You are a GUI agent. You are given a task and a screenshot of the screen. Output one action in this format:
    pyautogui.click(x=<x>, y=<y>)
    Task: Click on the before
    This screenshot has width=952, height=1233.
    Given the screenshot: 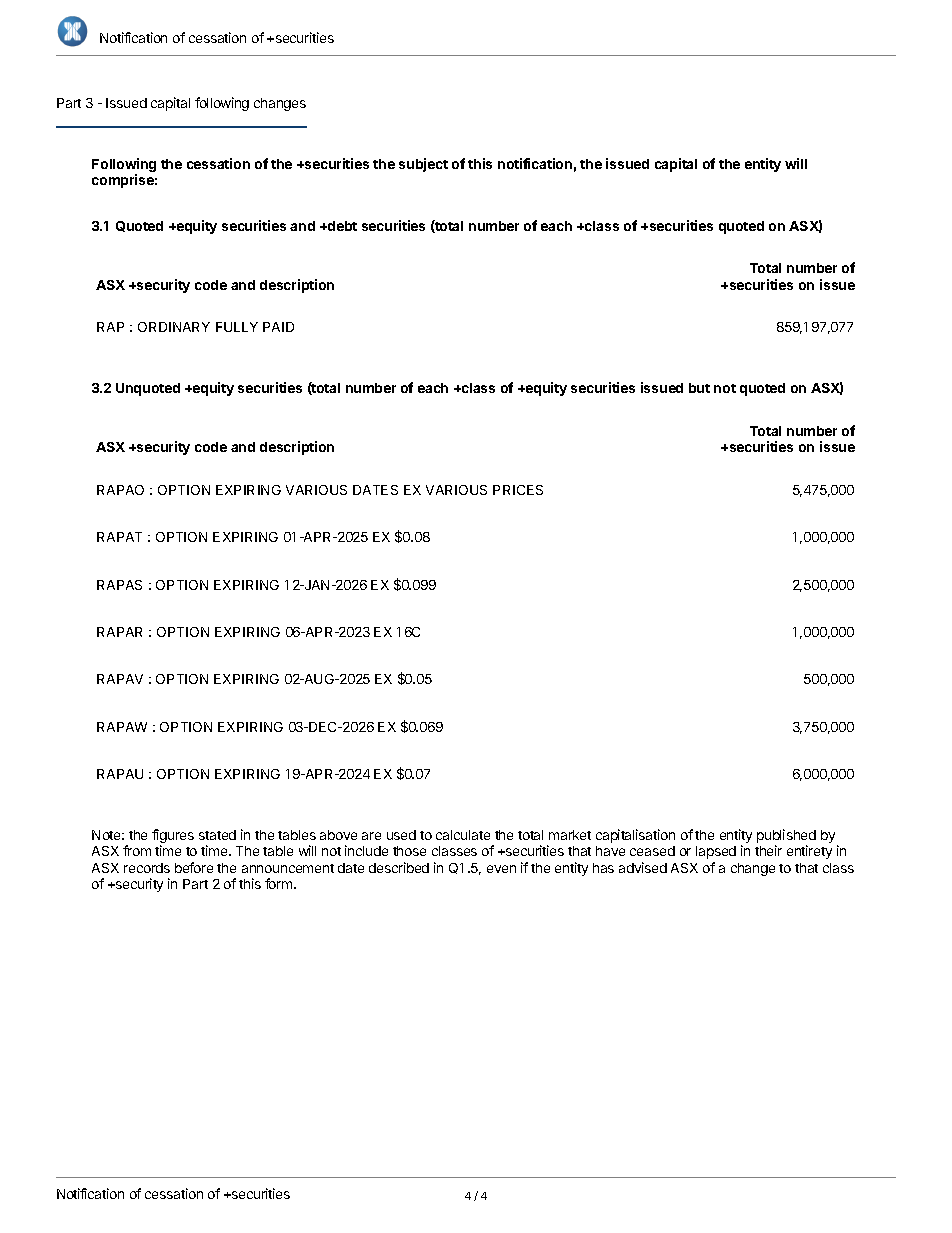 What is the action you would take?
    pyautogui.click(x=194, y=867)
